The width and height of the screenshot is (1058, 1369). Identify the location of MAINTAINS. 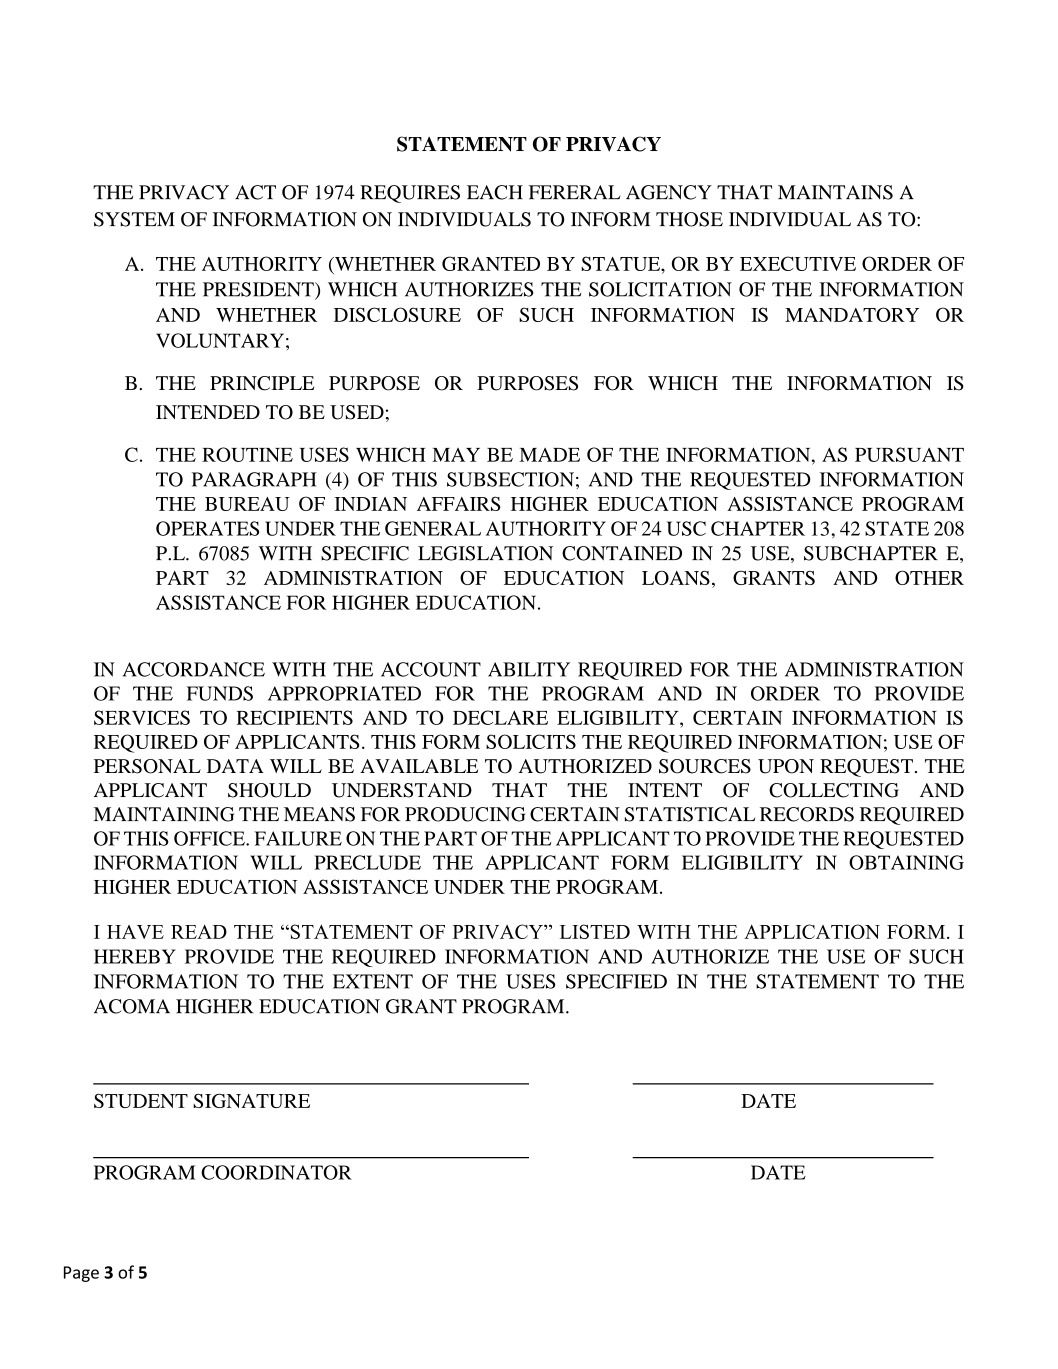
(835, 192).
